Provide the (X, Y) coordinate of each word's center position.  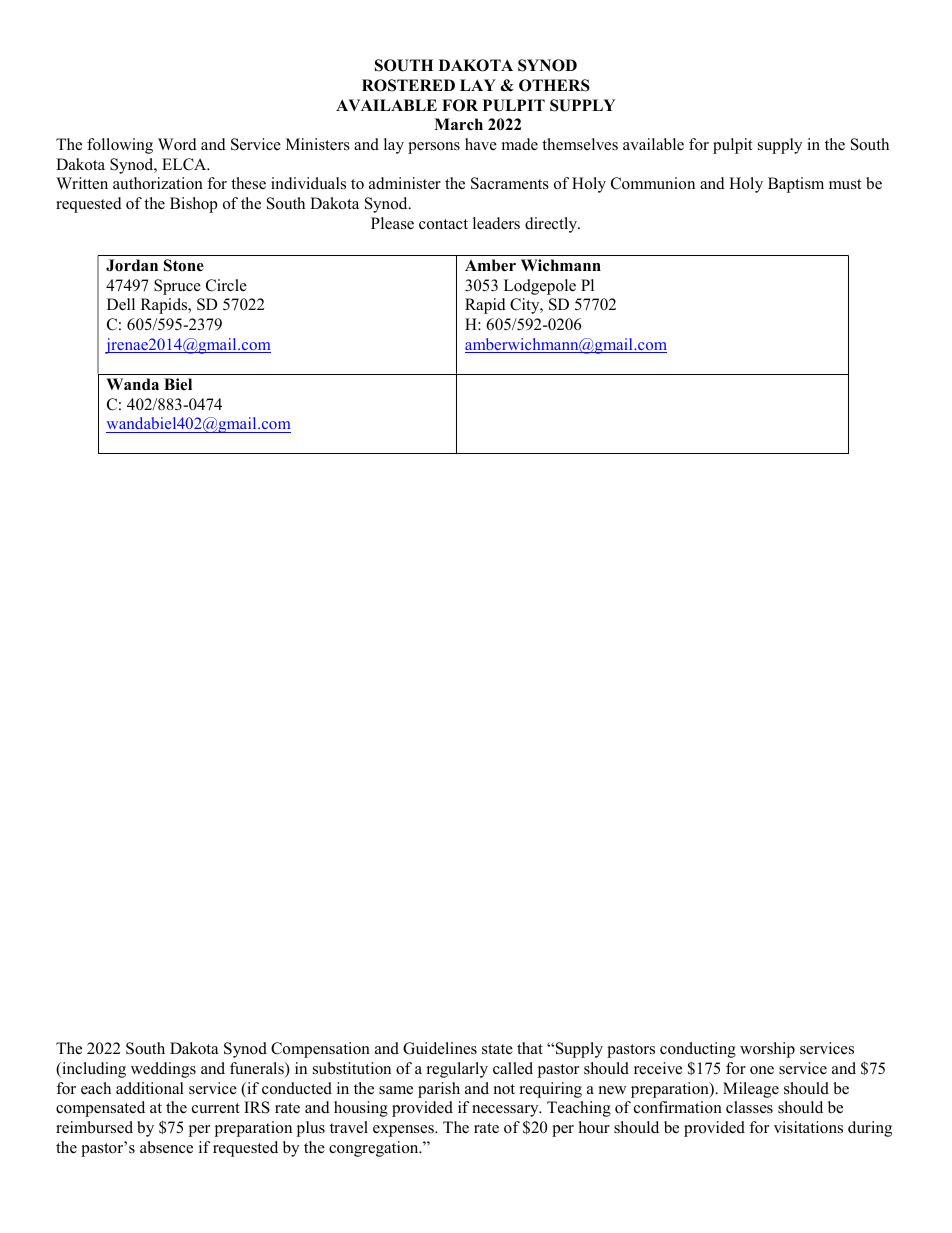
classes (749, 1107)
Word (177, 144)
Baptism (796, 185)
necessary (506, 1111)
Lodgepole (540, 287)
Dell (121, 304)
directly (552, 225)
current (216, 1108)
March (458, 124)
